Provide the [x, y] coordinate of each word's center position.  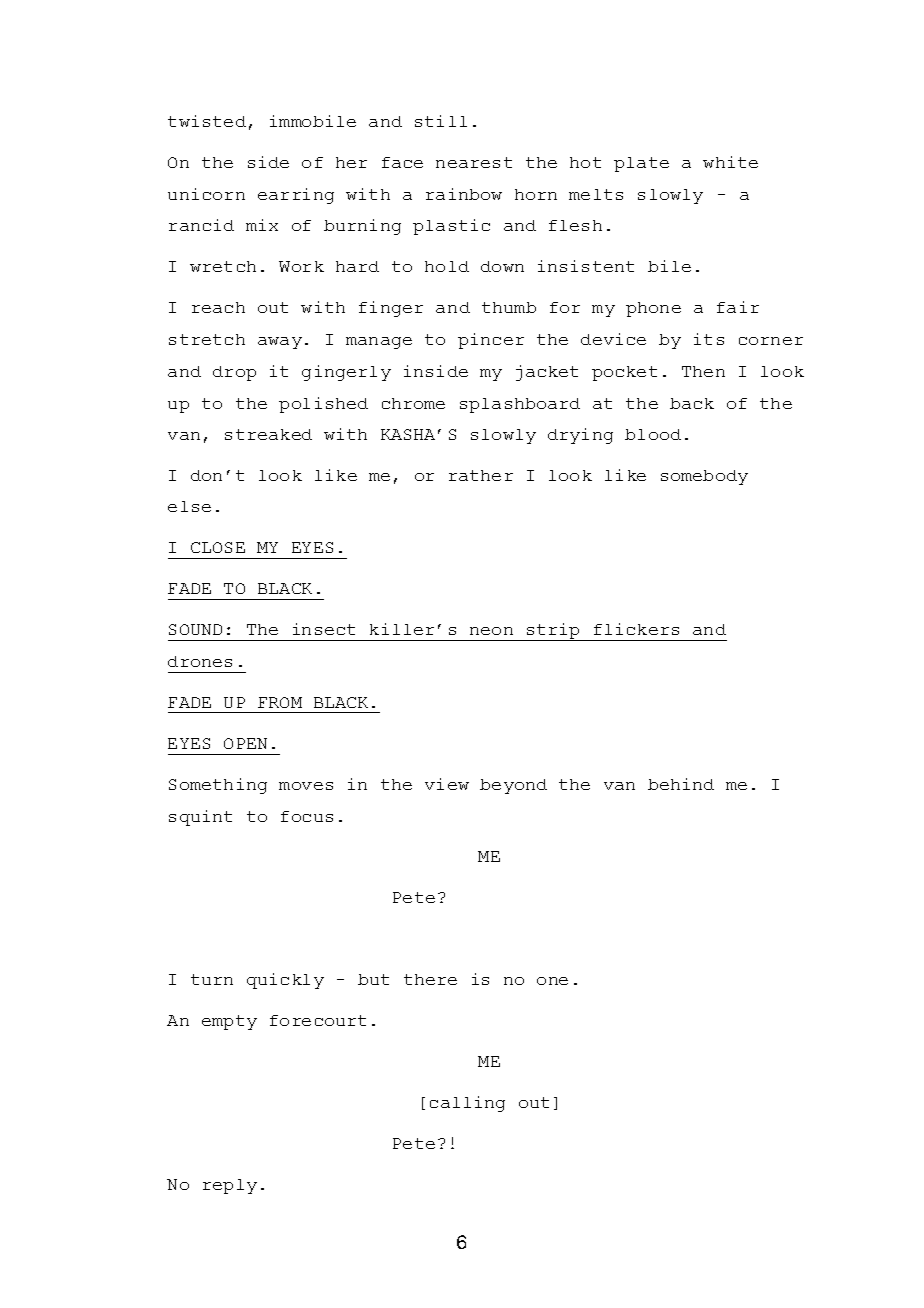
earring [296, 196]
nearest [474, 162]
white [730, 162]
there [430, 979]
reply [230, 1186]
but [373, 979]
